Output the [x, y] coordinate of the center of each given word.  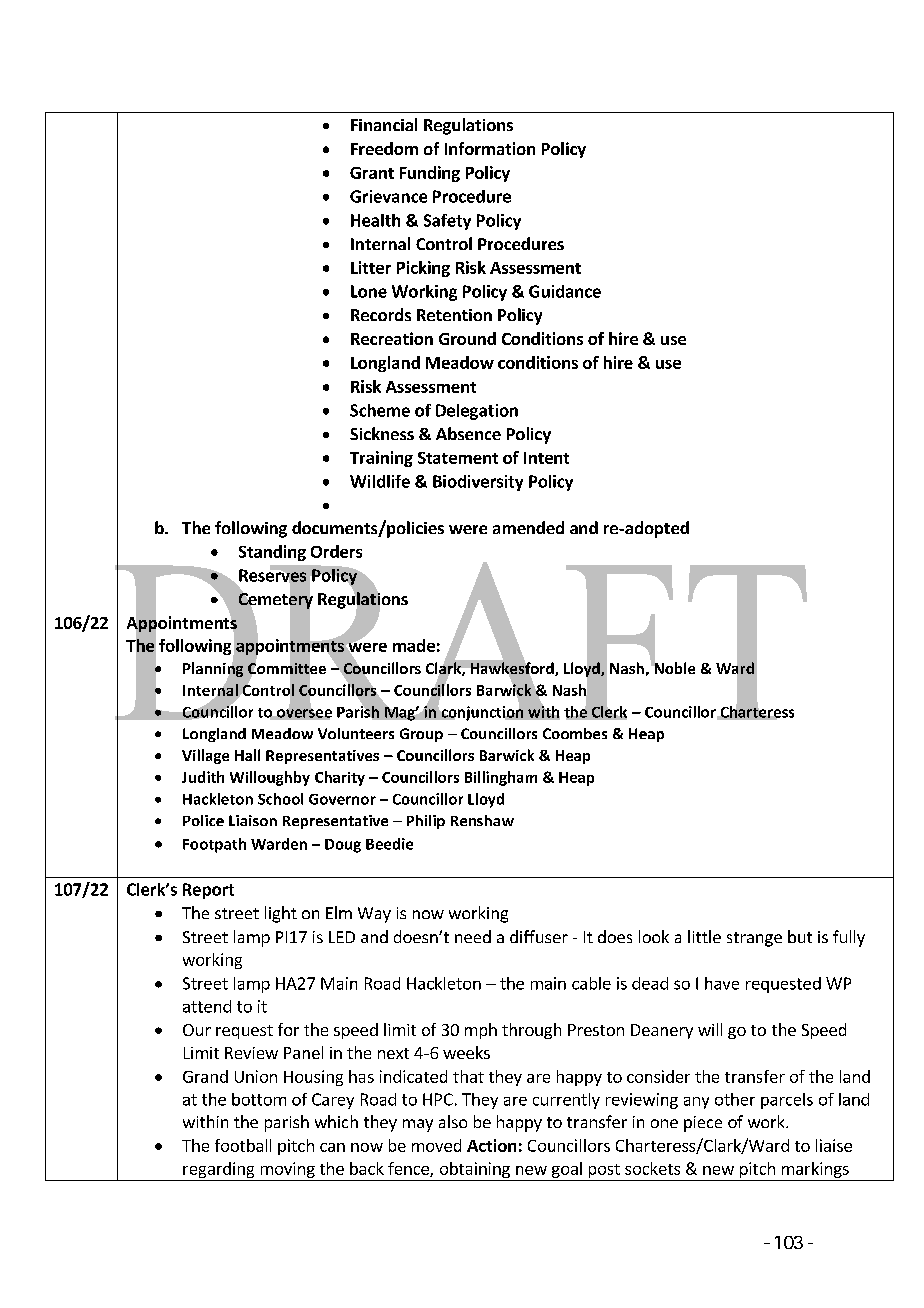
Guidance [565, 291]
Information [490, 148]
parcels [787, 1101]
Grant [372, 173]
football [243, 1145]
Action [491, 1145]
